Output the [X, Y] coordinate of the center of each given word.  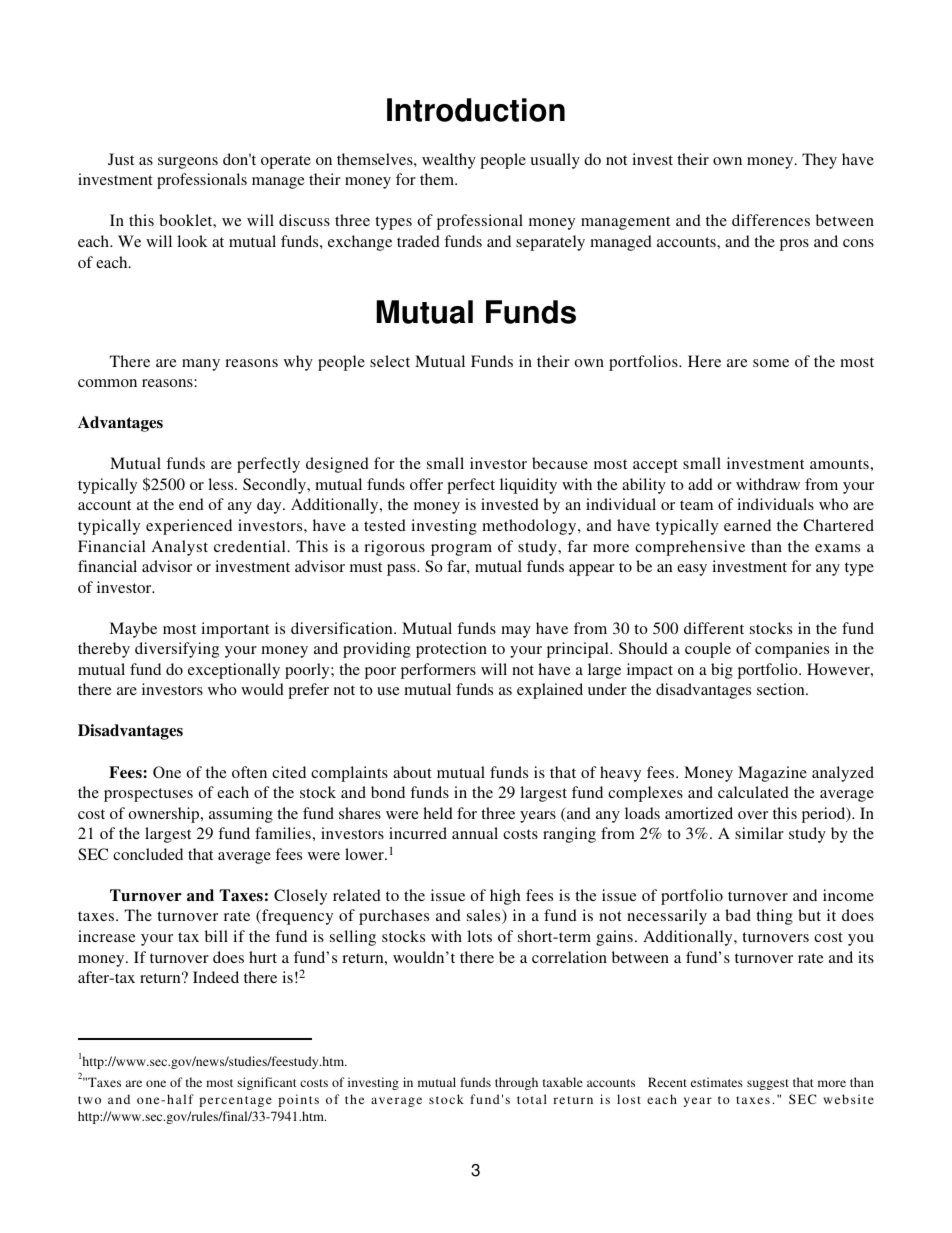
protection [451, 650]
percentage [235, 1101]
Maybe [133, 630]
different [714, 628]
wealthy [449, 161]
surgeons [188, 163]
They [819, 161]
